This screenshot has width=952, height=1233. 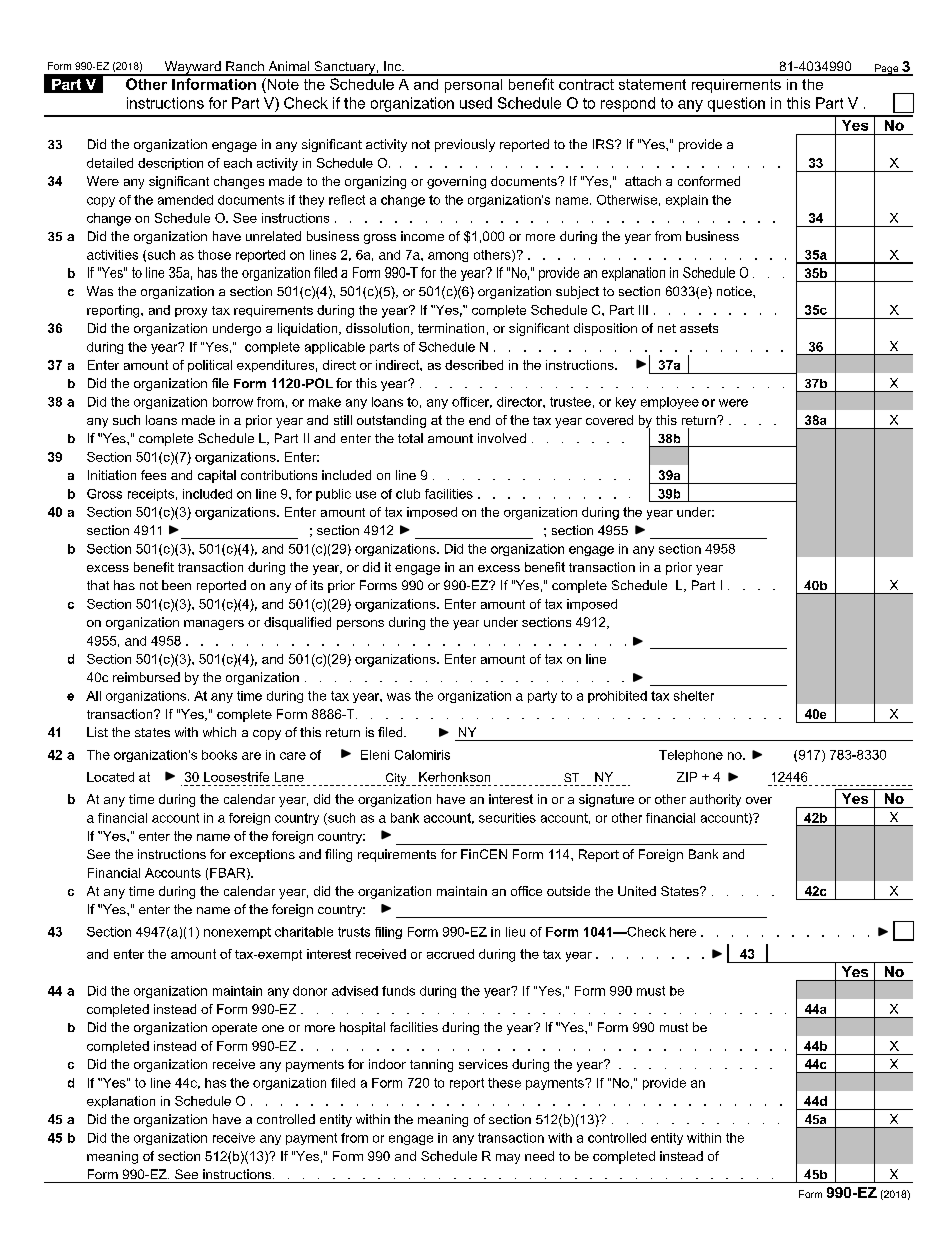 What do you see at coordinates (507, 818) in the screenshot?
I see `securities` at bounding box center [507, 818].
